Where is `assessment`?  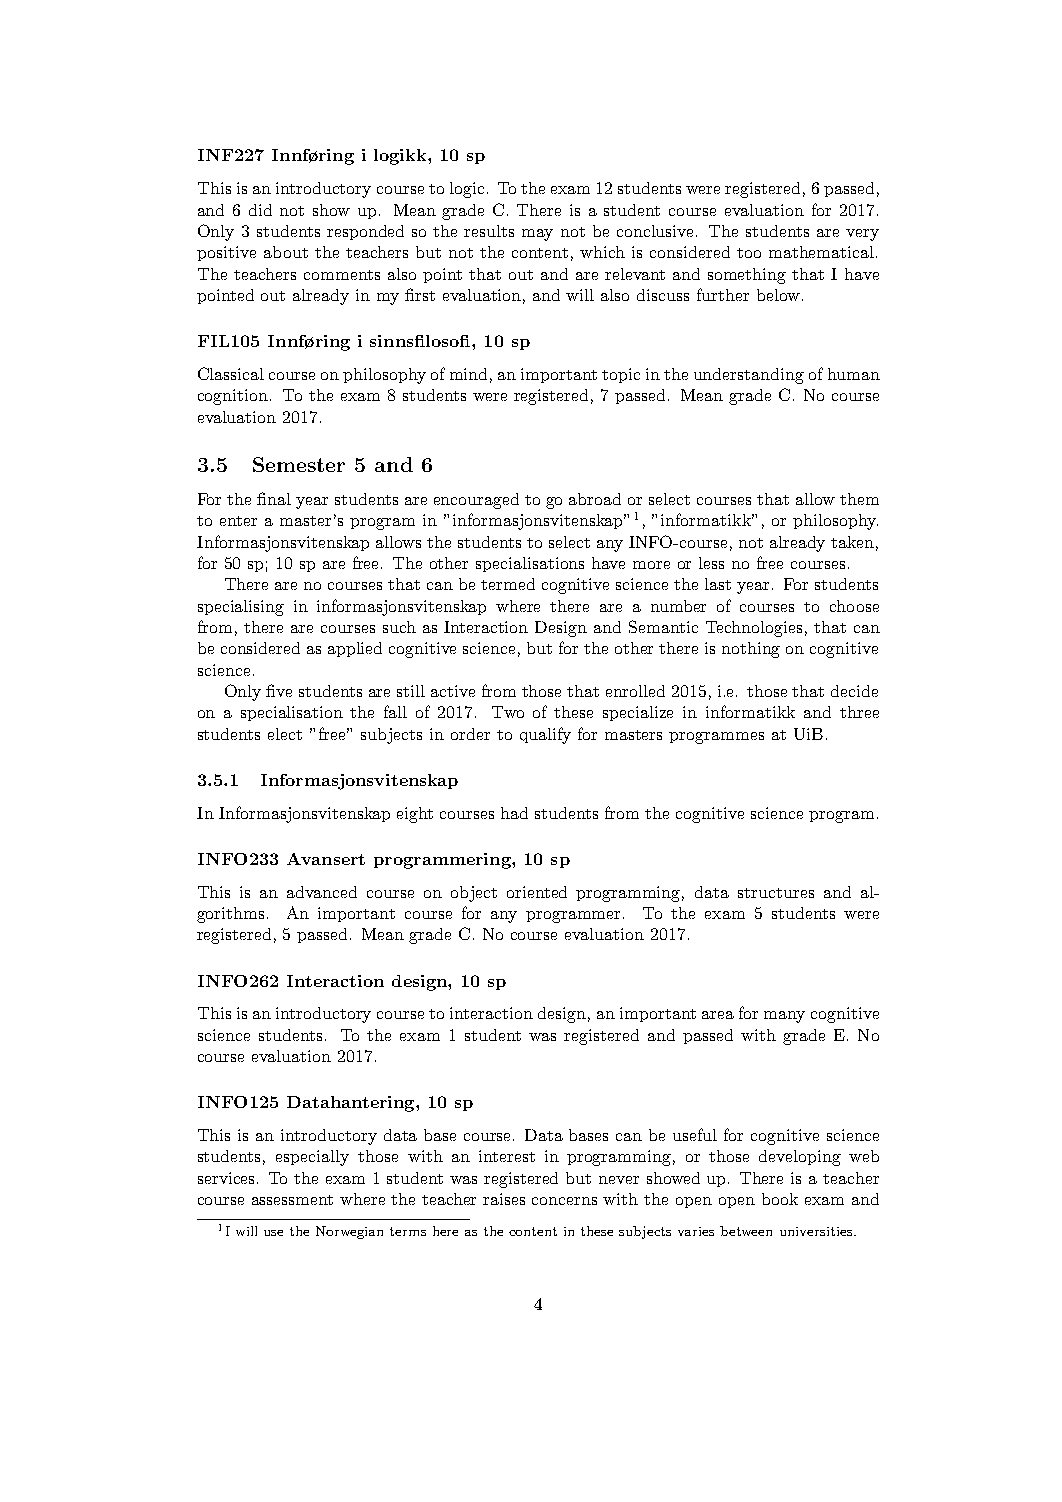
assessment is located at coordinates (292, 1200).
